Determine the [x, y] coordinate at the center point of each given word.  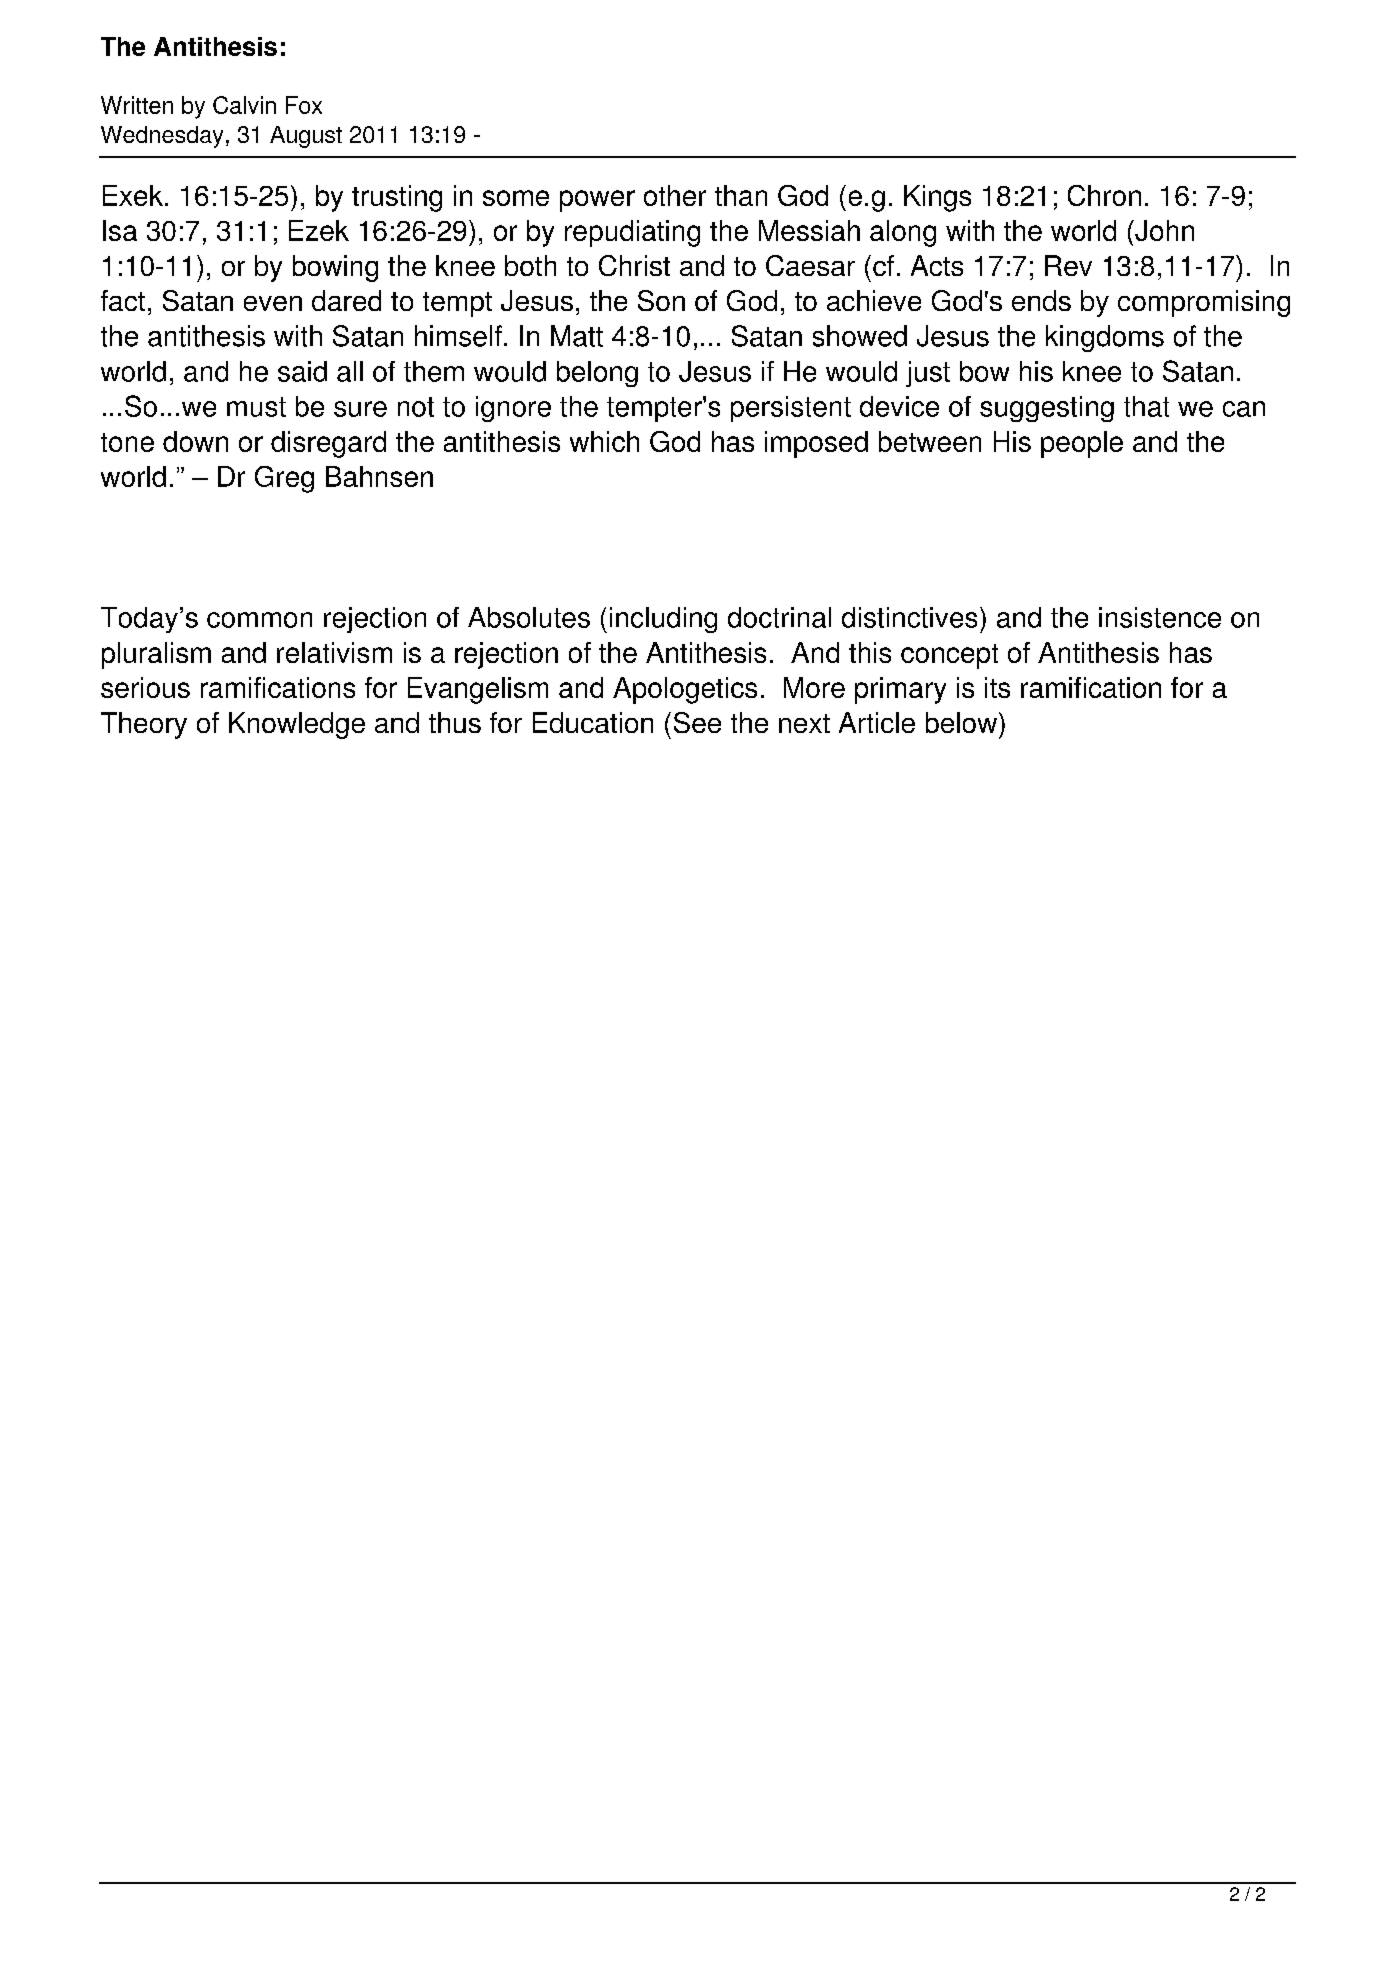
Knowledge [297, 725]
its [997, 687]
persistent [791, 409]
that [1146, 406]
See [697, 722]
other [675, 195]
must [256, 407]
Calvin [244, 105]
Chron [1104, 195]
